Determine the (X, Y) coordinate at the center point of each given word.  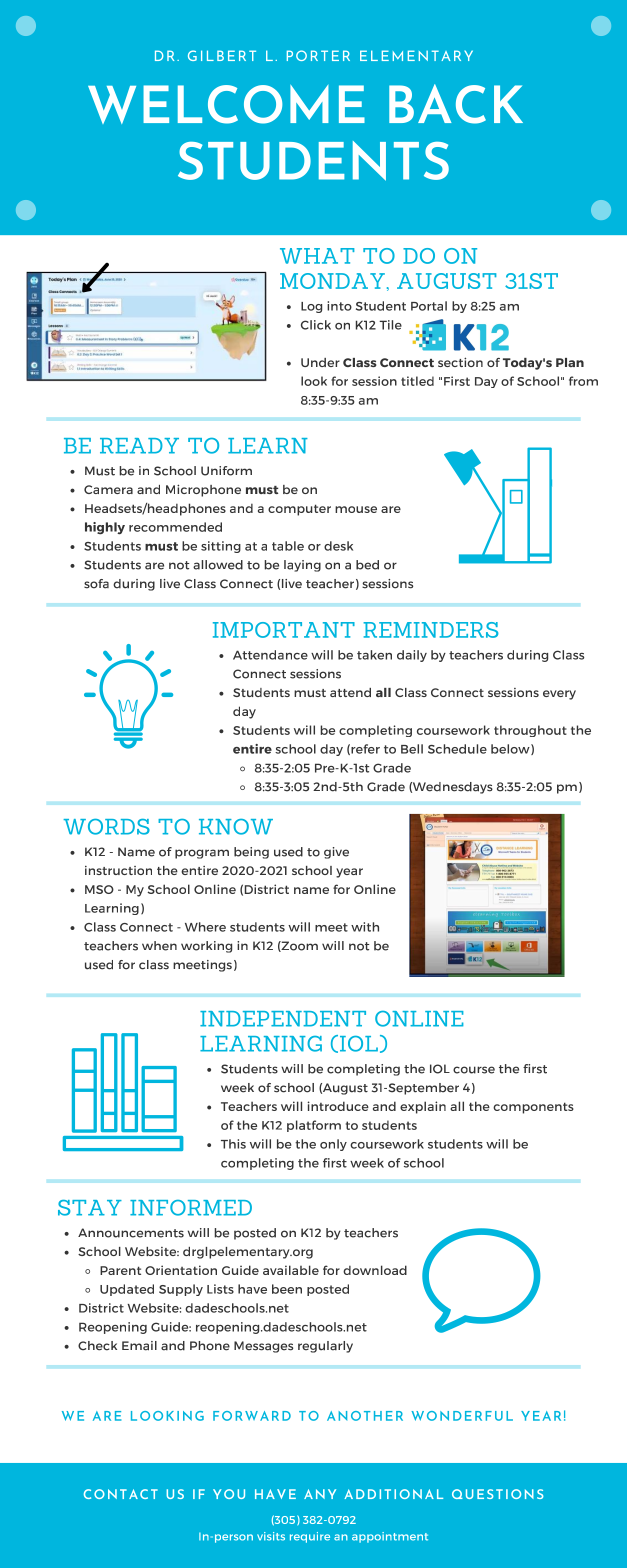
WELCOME (226, 104)
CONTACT (121, 1494)
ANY (320, 1494)
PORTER (318, 55)
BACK (456, 104)
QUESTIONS (498, 1494)
